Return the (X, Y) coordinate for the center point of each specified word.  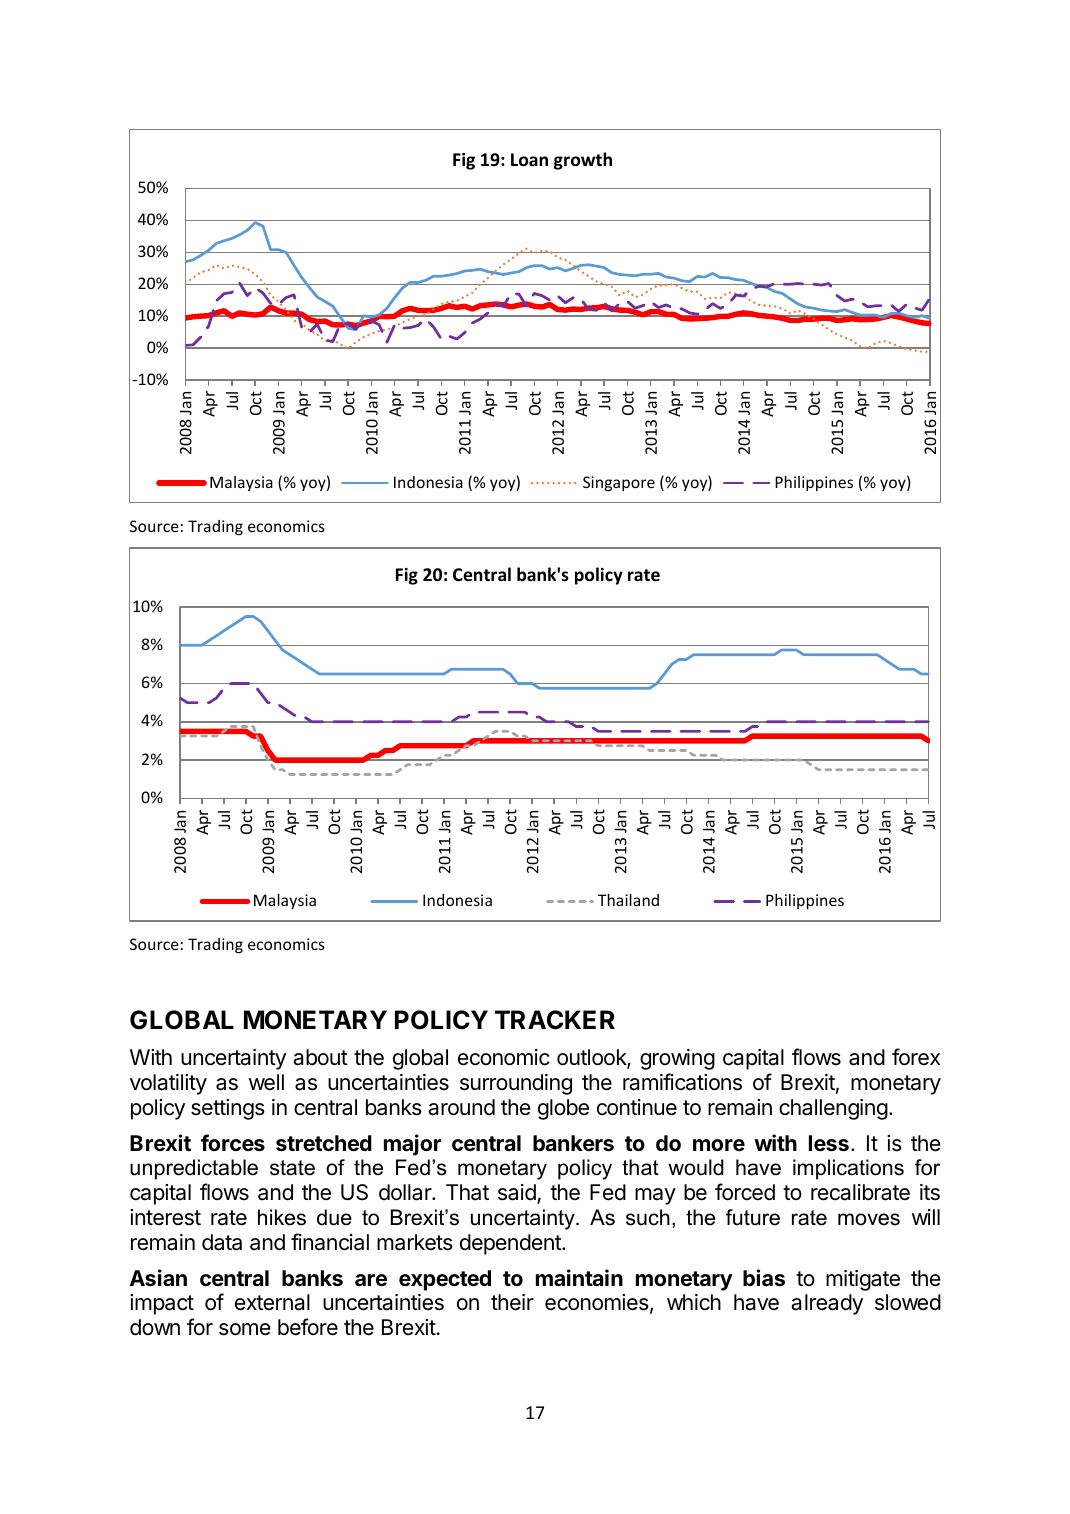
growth (583, 161)
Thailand (628, 900)
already (827, 1304)
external (272, 1302)
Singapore (619, 483)
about (320, 1057)
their (512, 1302)
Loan (529, 160)
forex (916, 1057)
